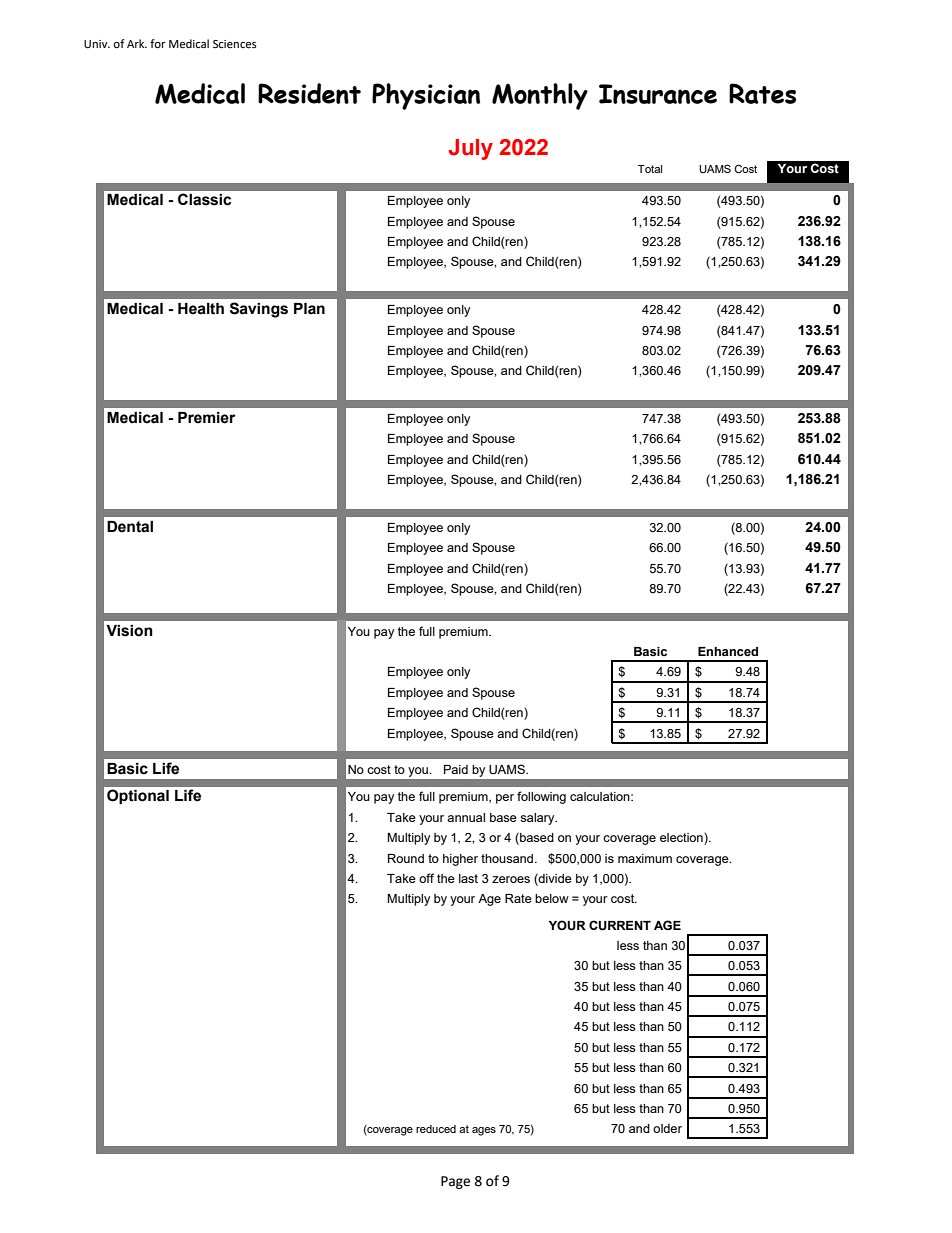  What do you see at coordinates (667, 1128) in the screenshot?
I see `older` at bounding box center [667, 1128].
